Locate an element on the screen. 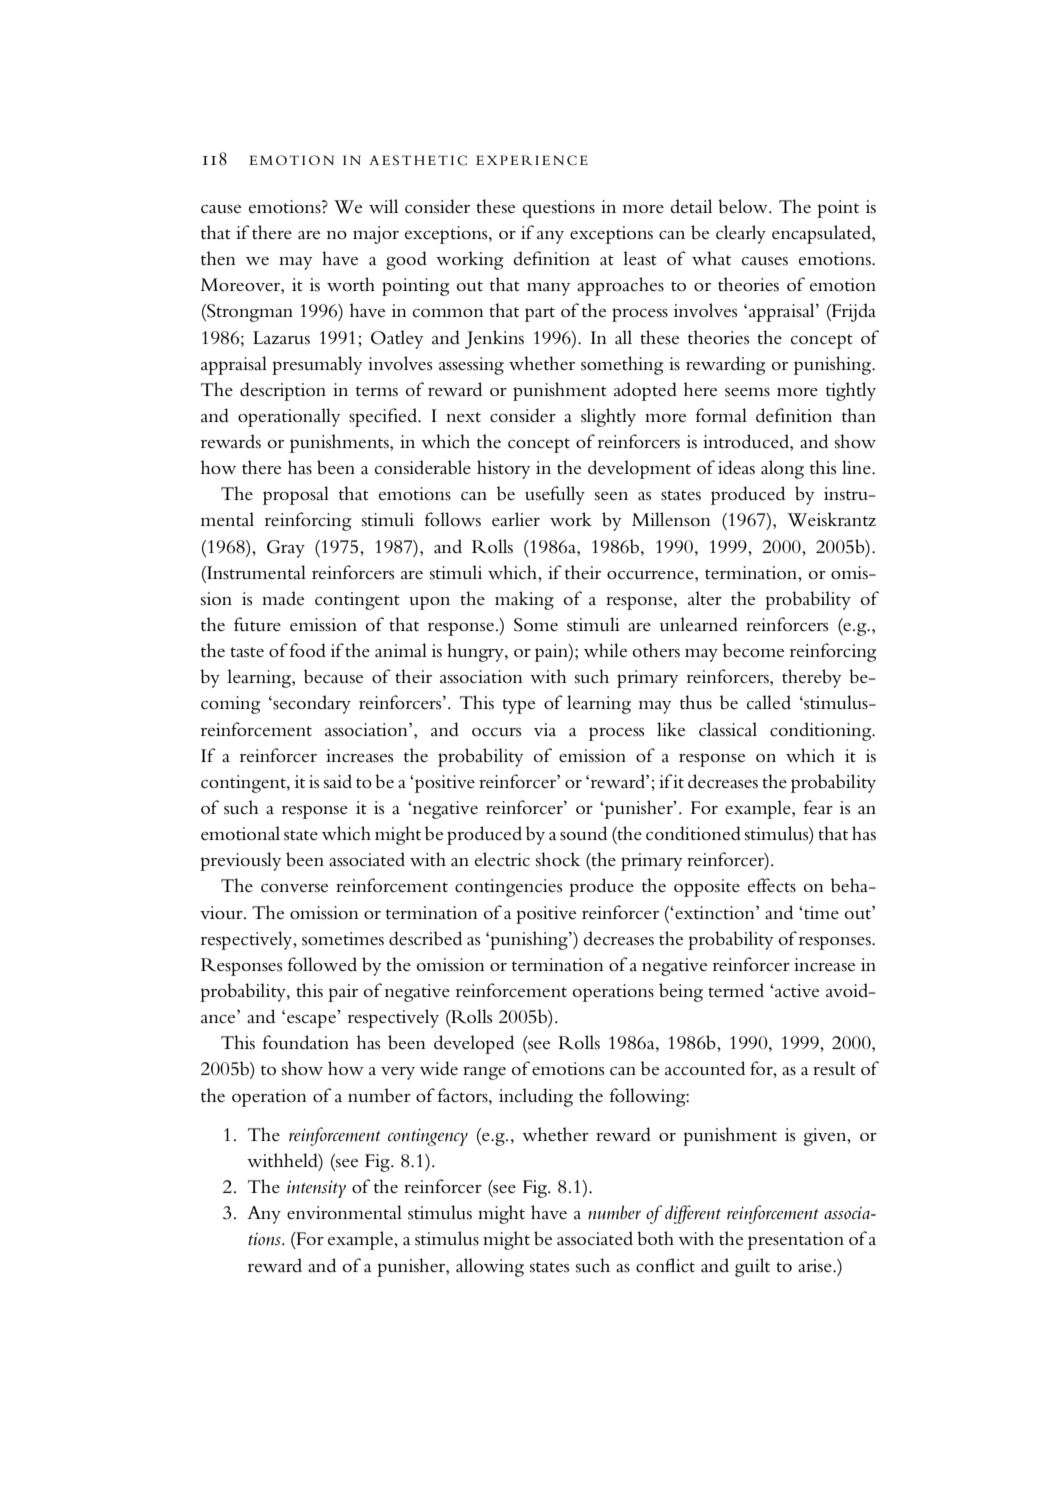  presentation is located at coordinates (796, 1241).
